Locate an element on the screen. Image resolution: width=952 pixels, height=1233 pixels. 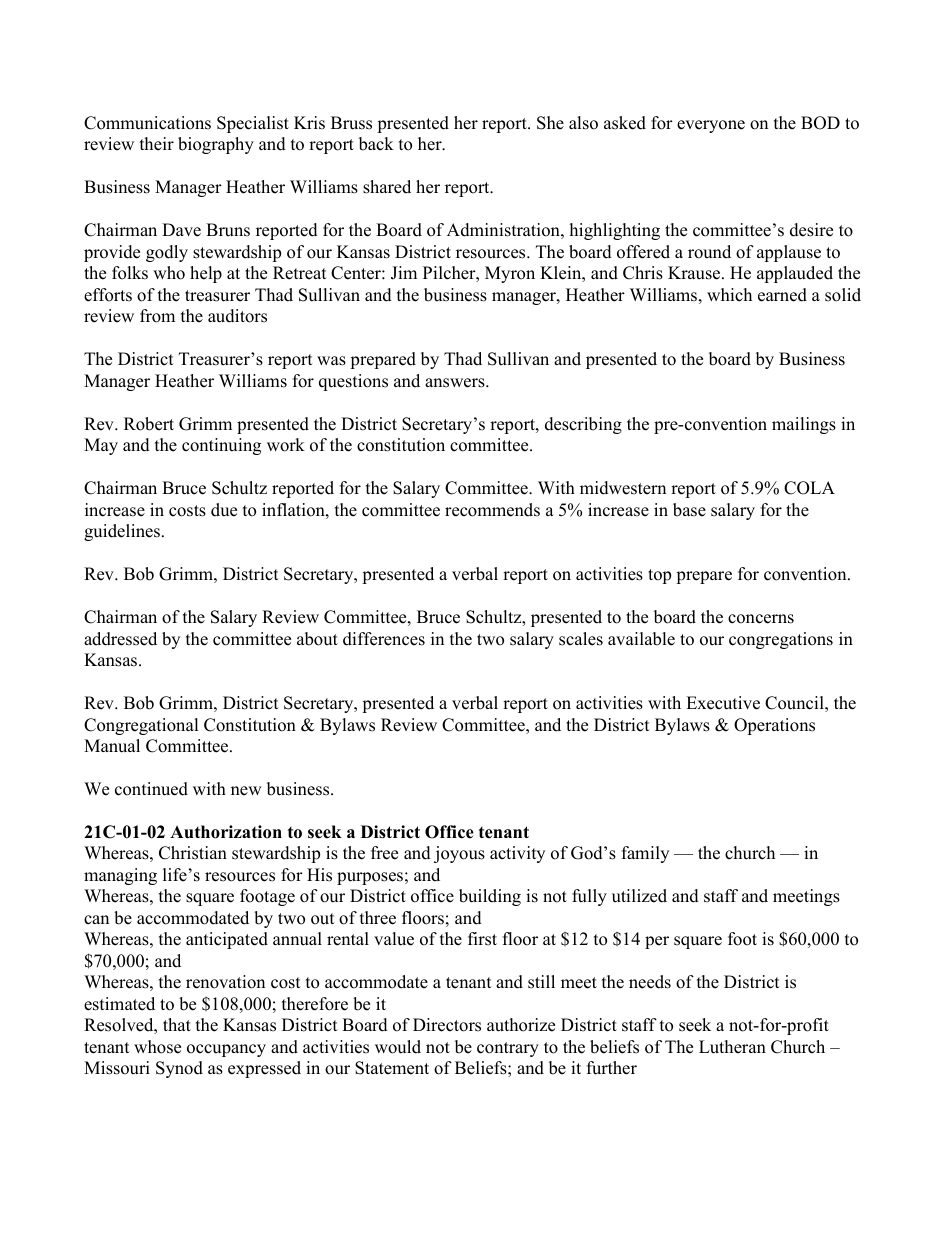
everyone is located at coordinates (711, 126).
